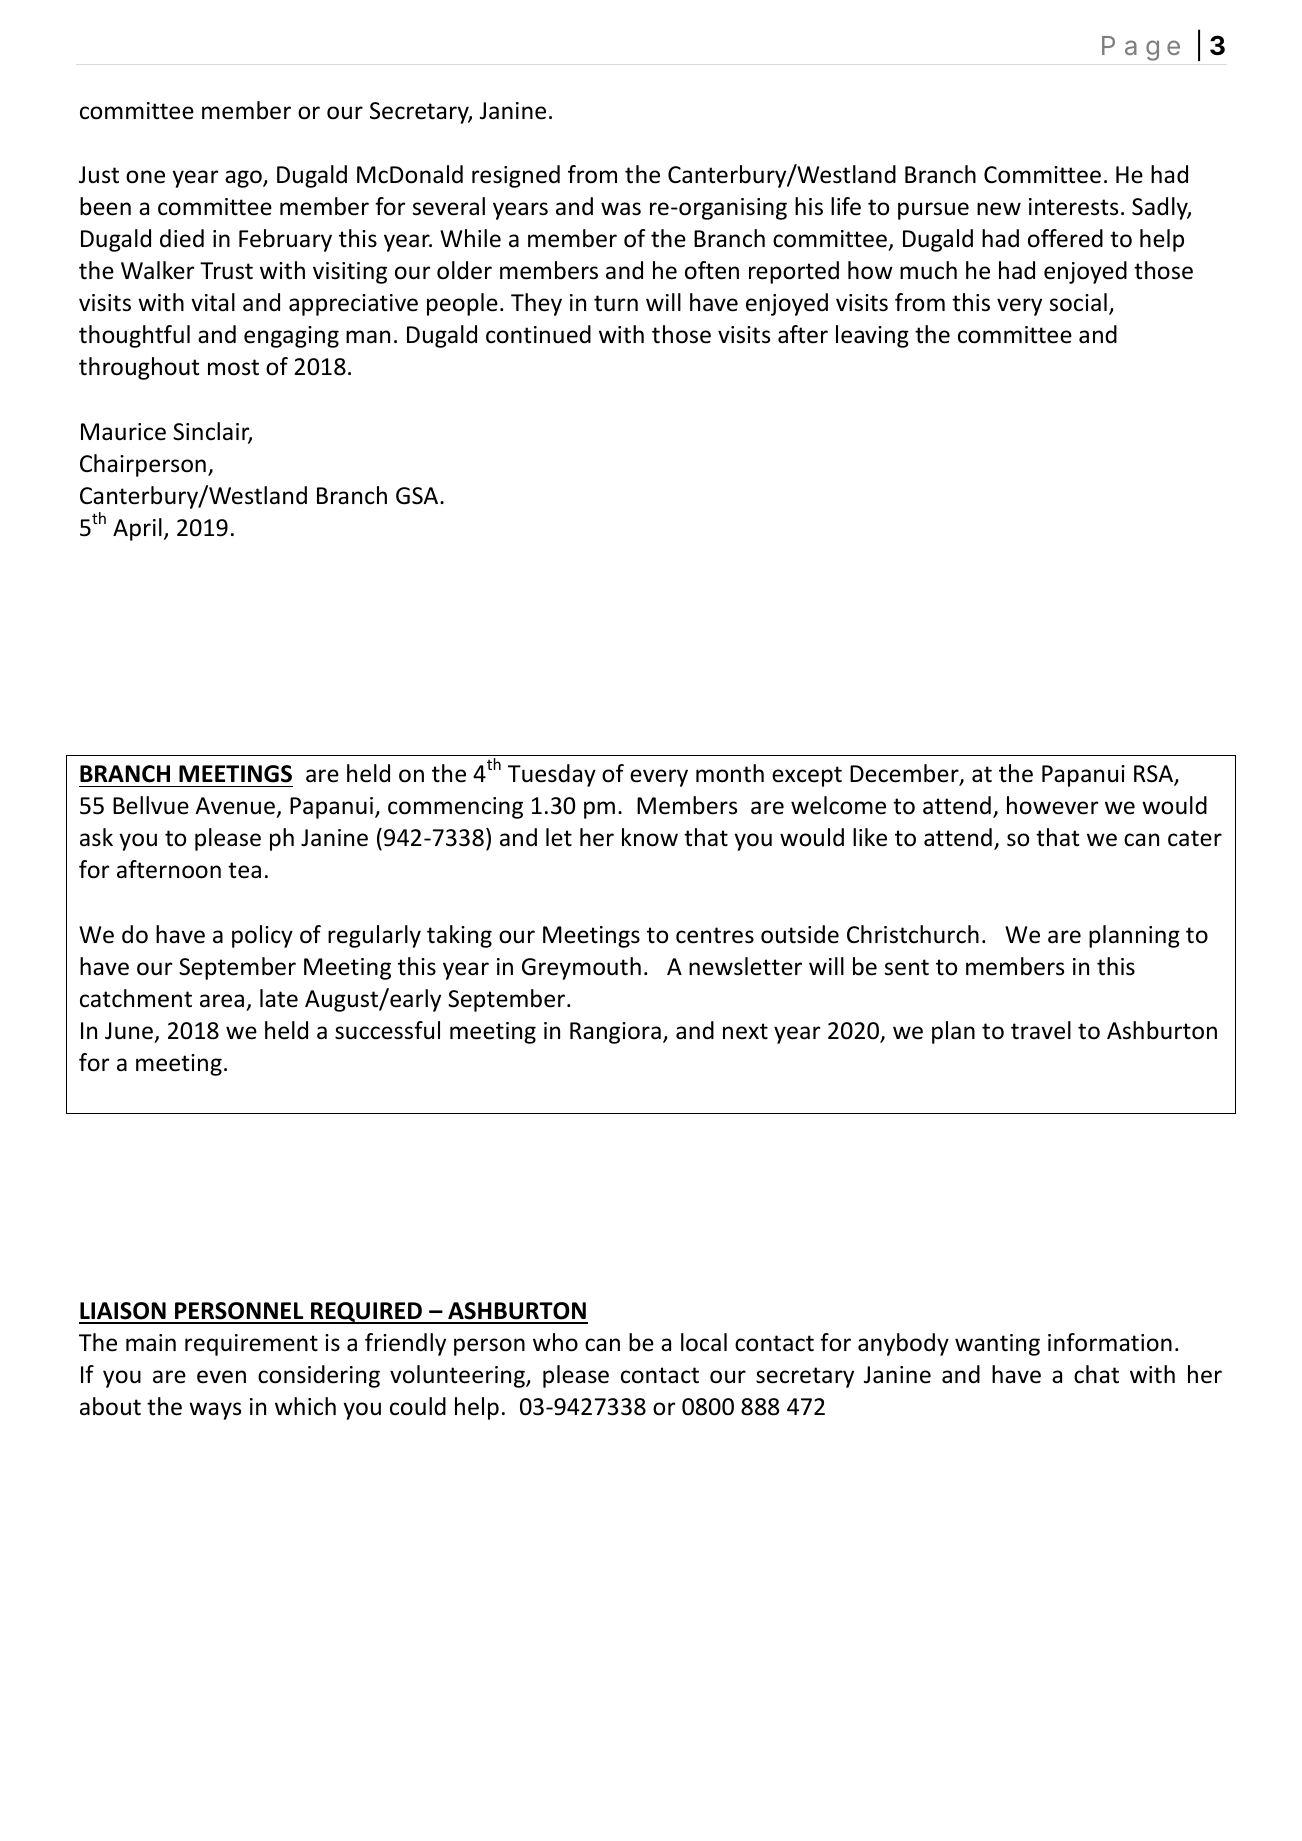 The image size is (1302, 1841). Describe the element at coordinates (621, 209) in the screenshot. I see `was` at that location.
